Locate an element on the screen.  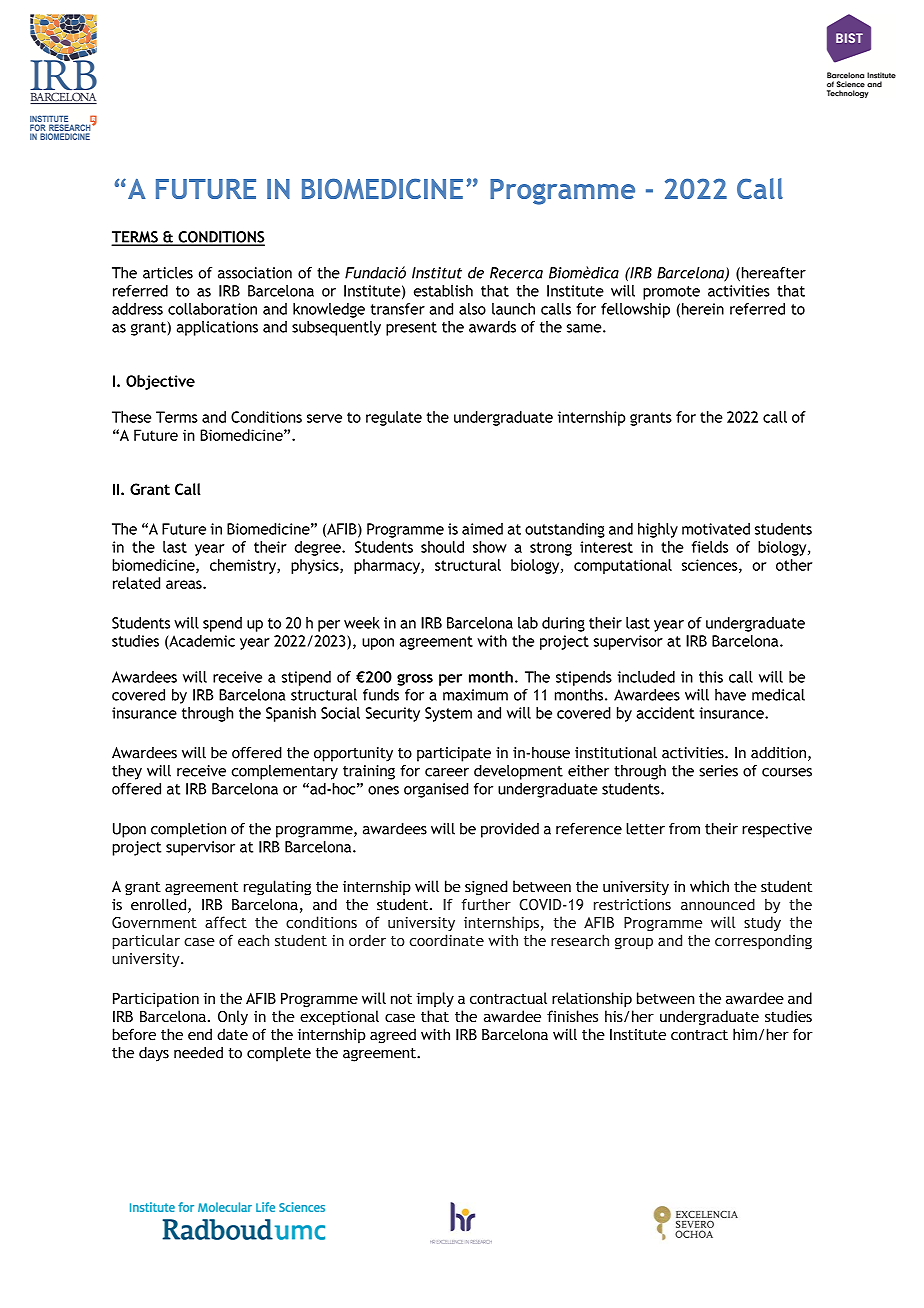
establish is located at coordinates (443, 291).
